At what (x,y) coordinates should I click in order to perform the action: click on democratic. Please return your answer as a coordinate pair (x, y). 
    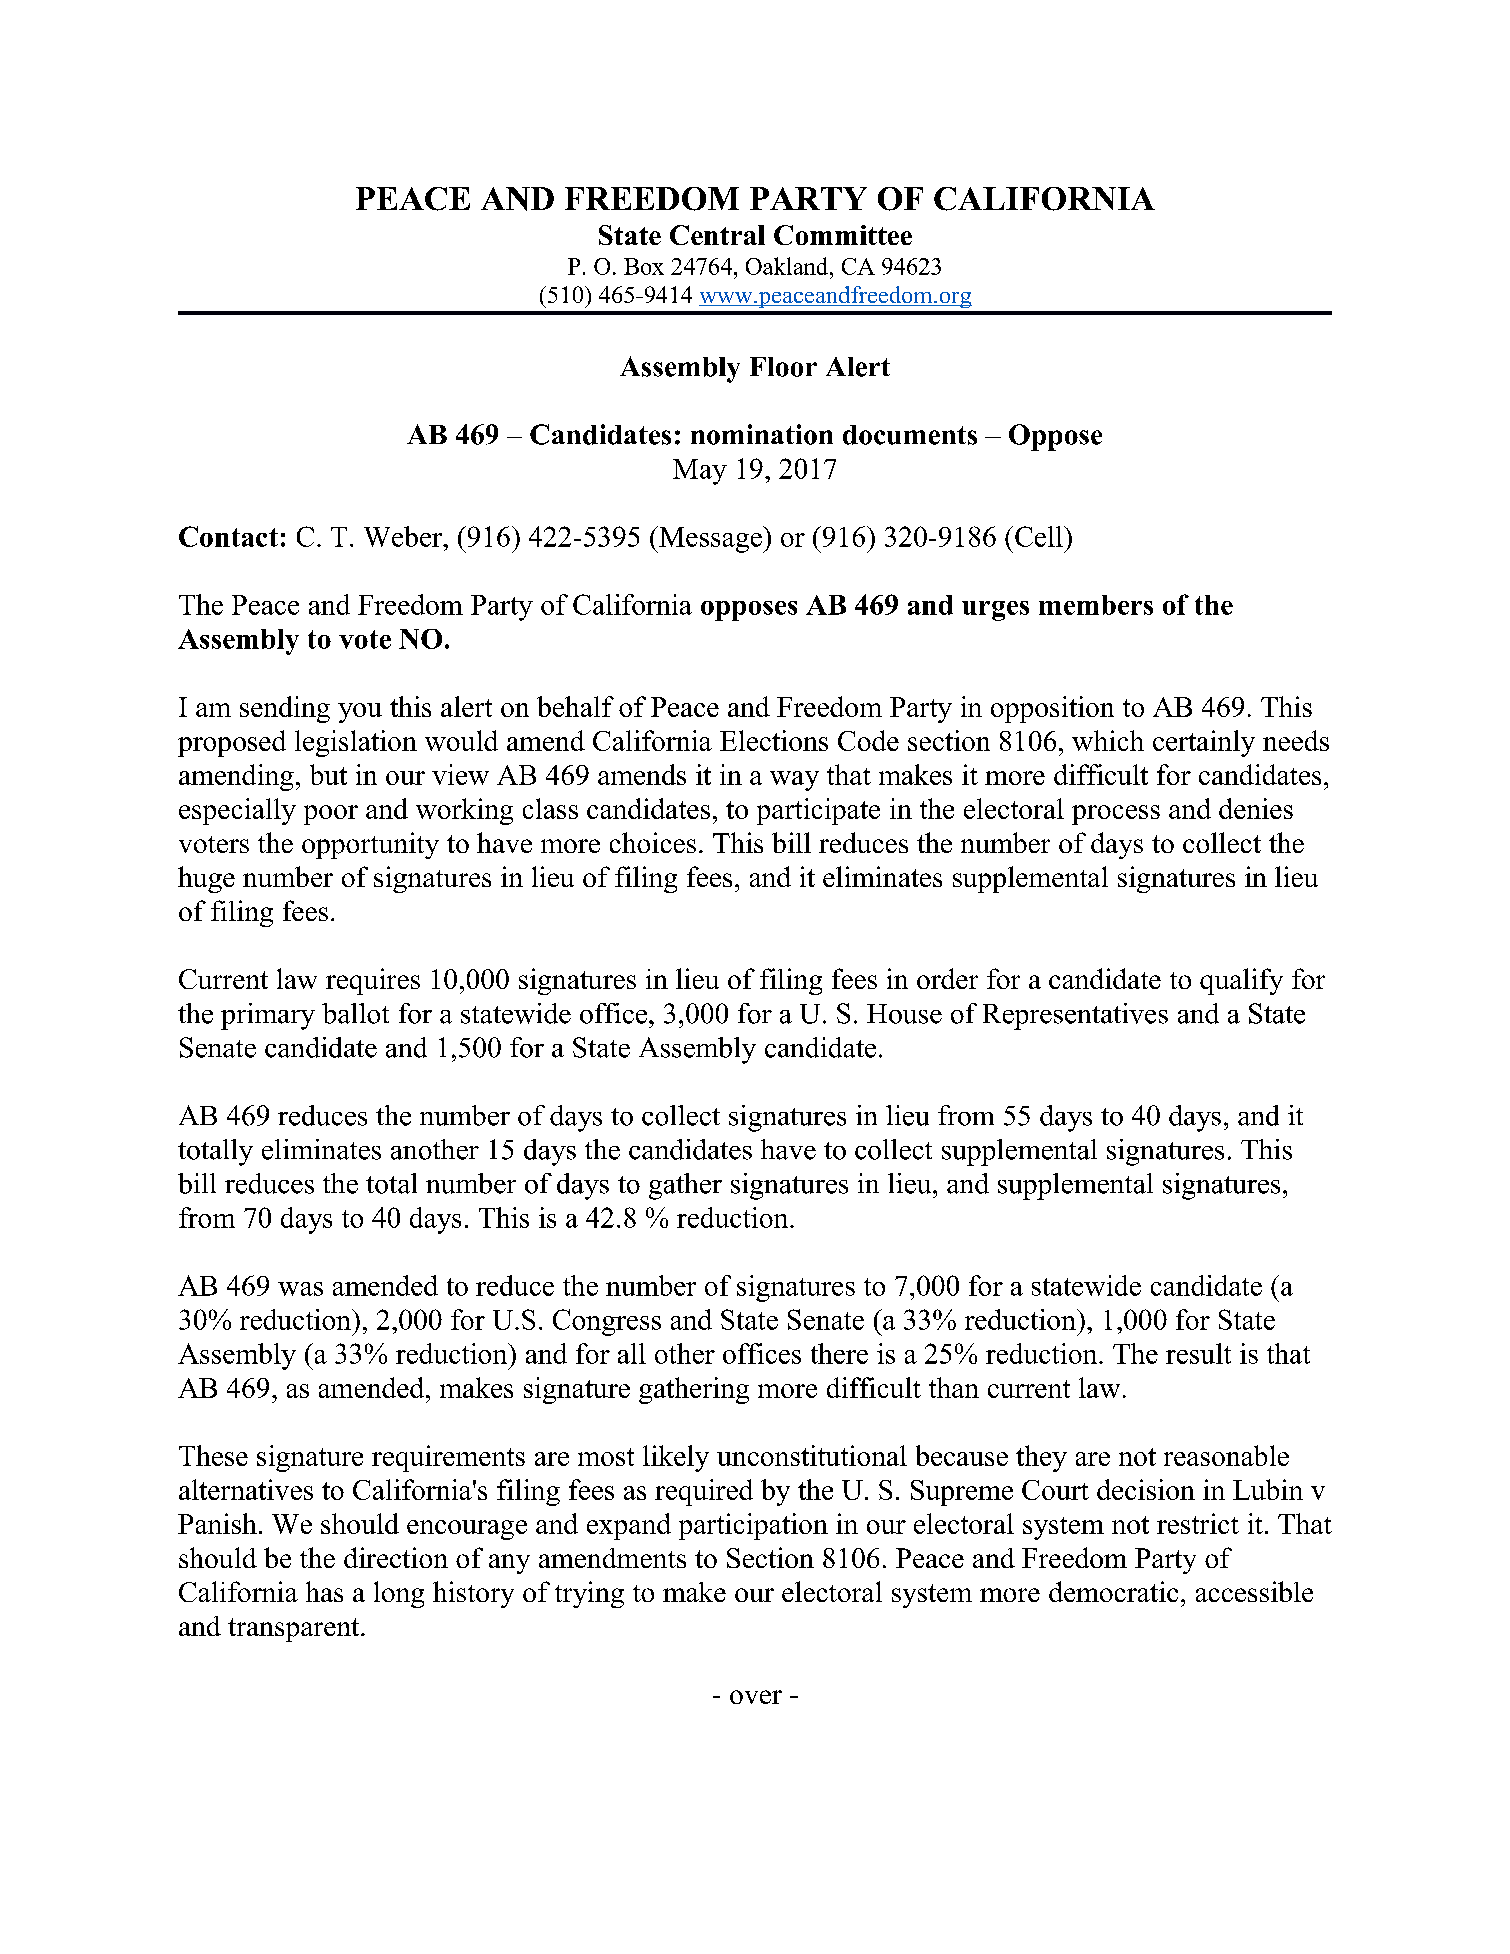
    Looking at the image, I should click on (1113, 1591).
